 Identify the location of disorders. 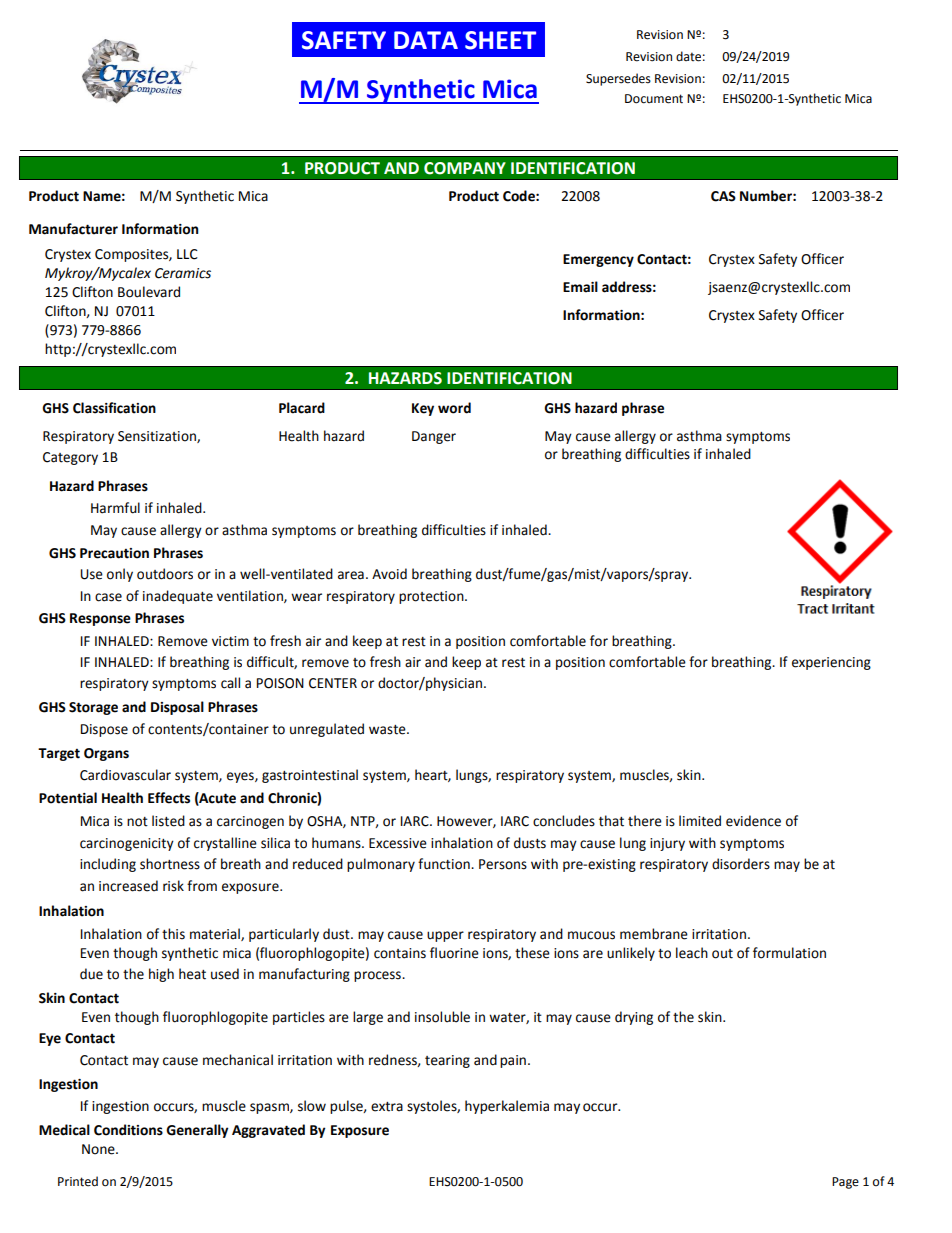
(741, 864).
